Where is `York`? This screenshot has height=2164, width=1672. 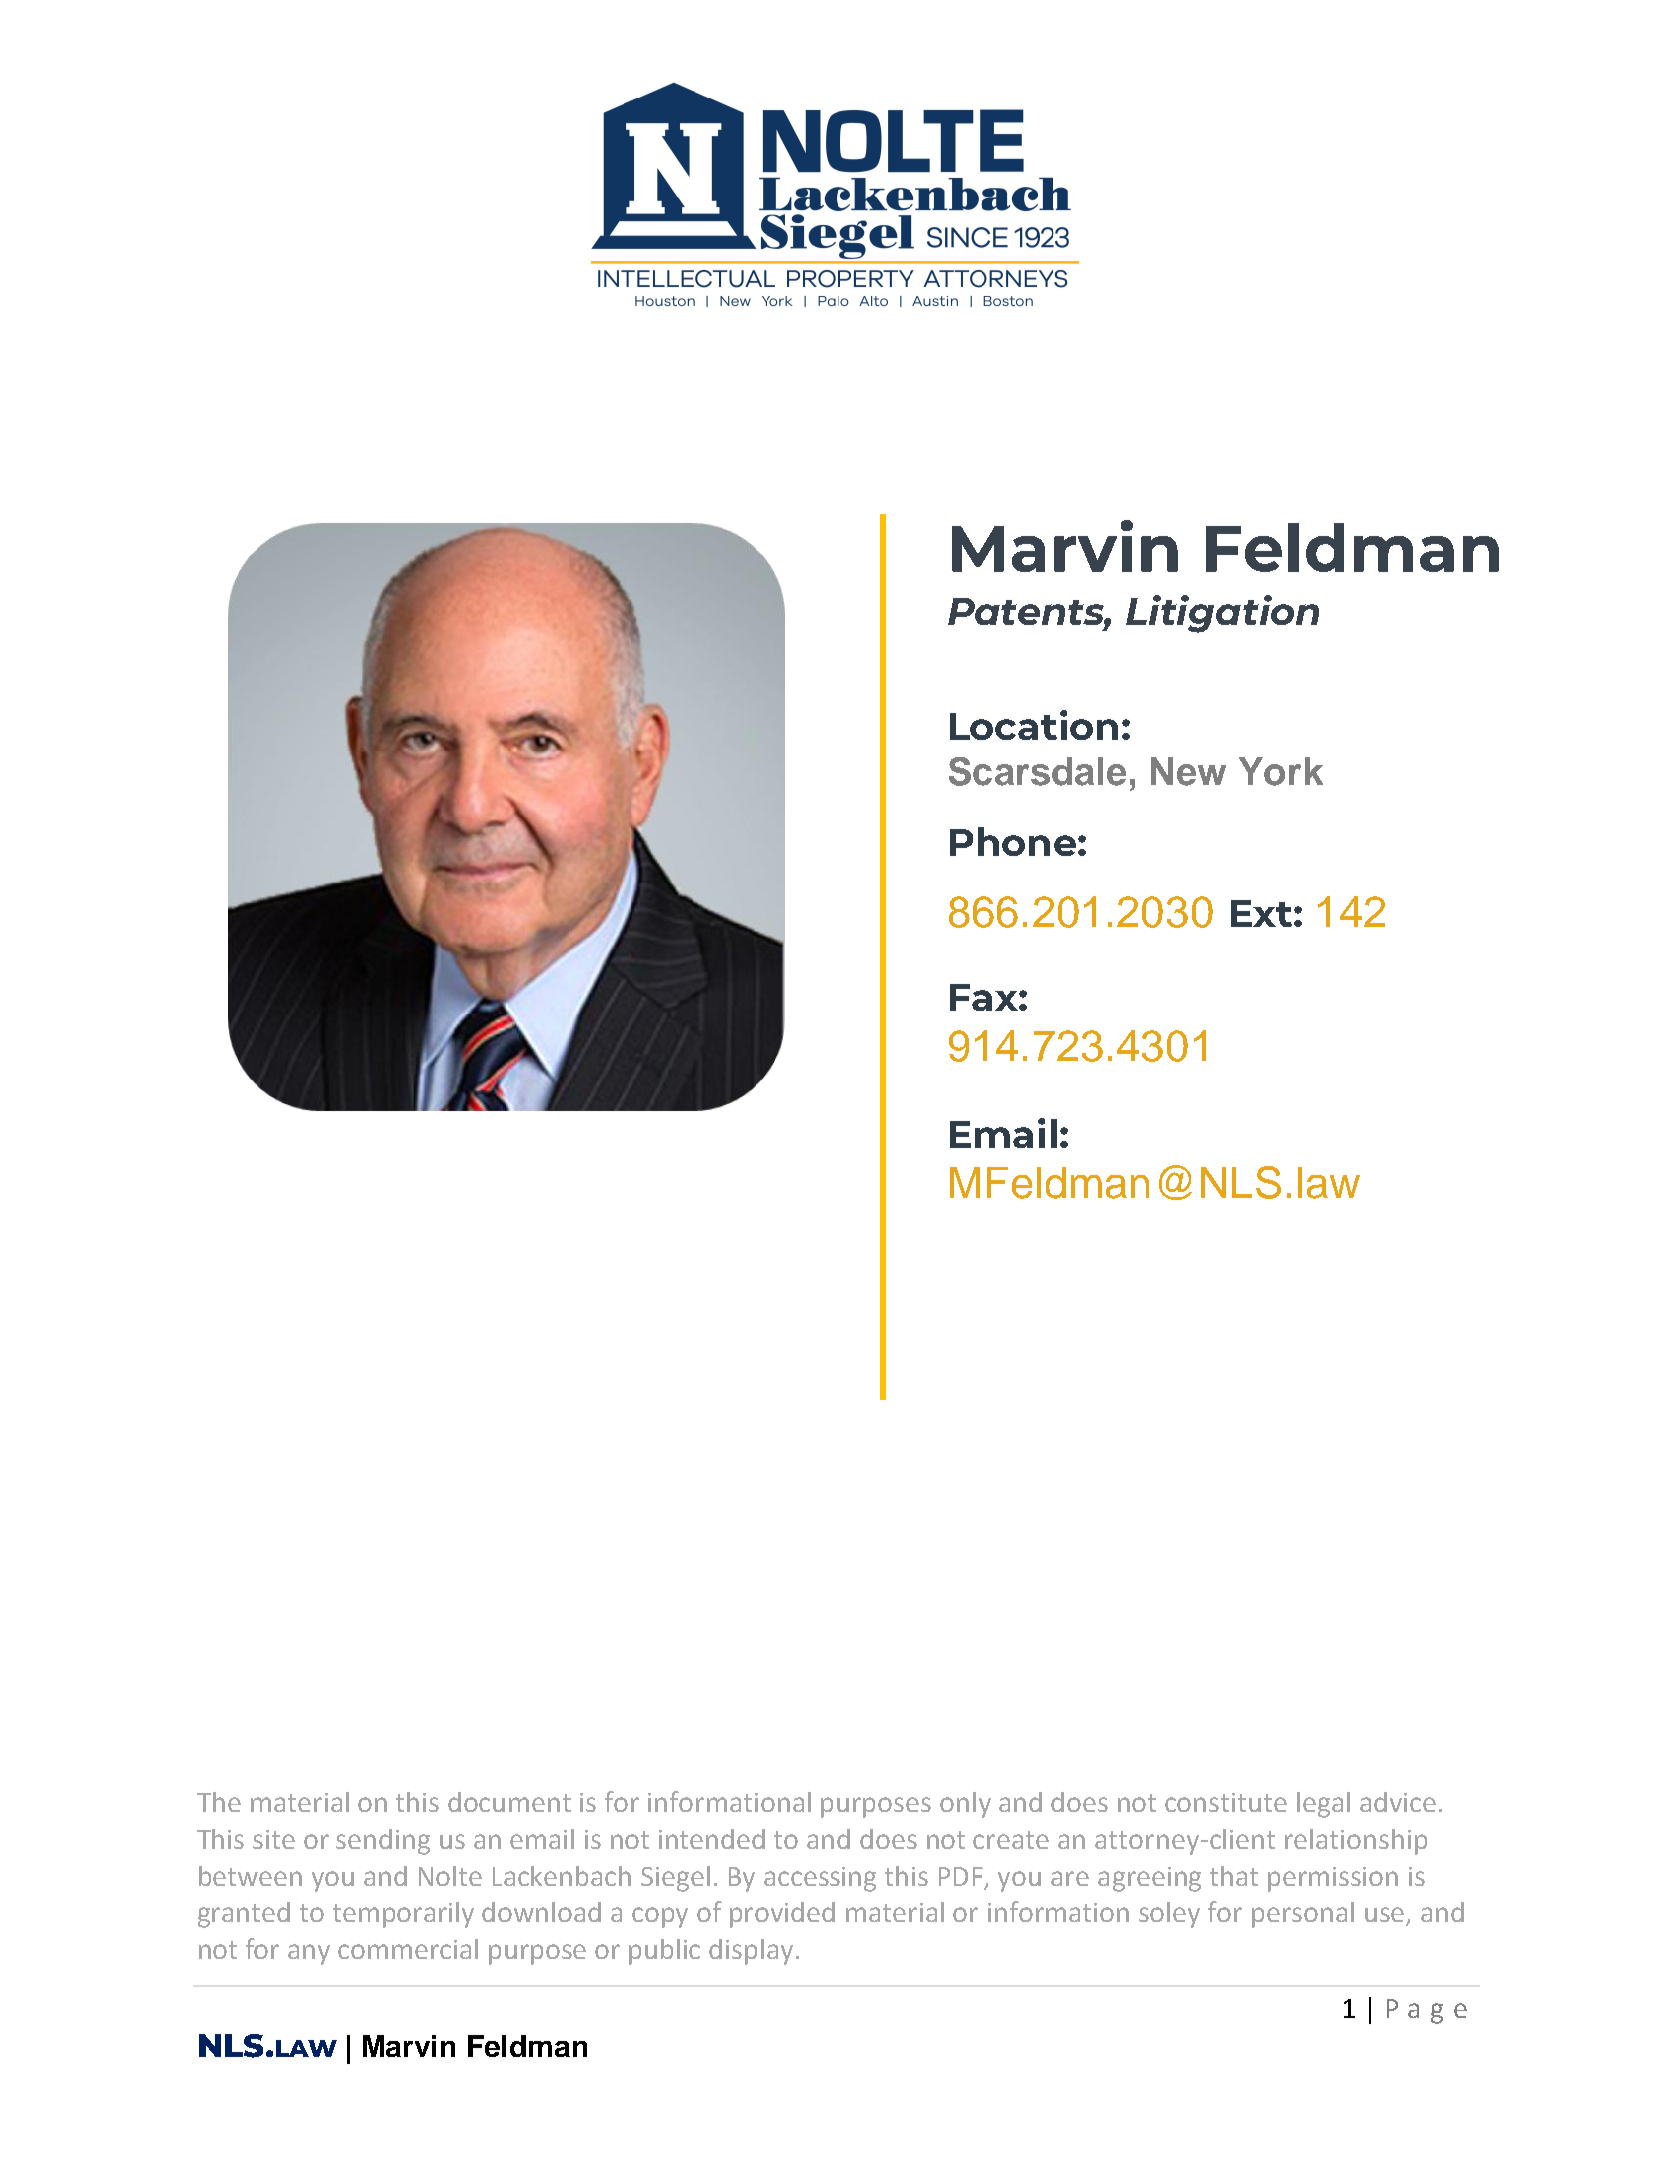
York is located at coordinates (1281, 771).
